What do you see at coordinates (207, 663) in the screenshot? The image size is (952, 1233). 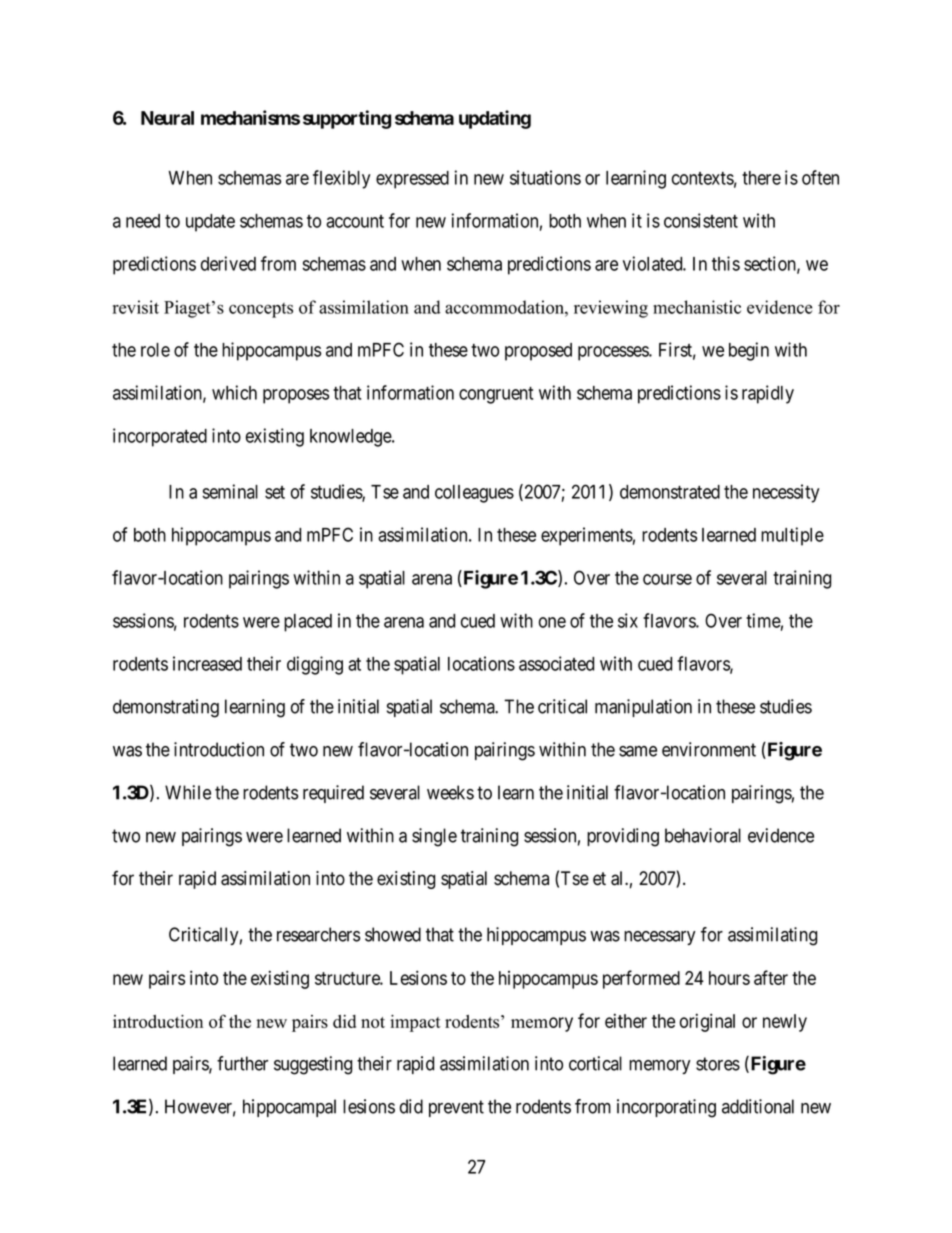 I see `increased` at bounding box center [207, 663].
